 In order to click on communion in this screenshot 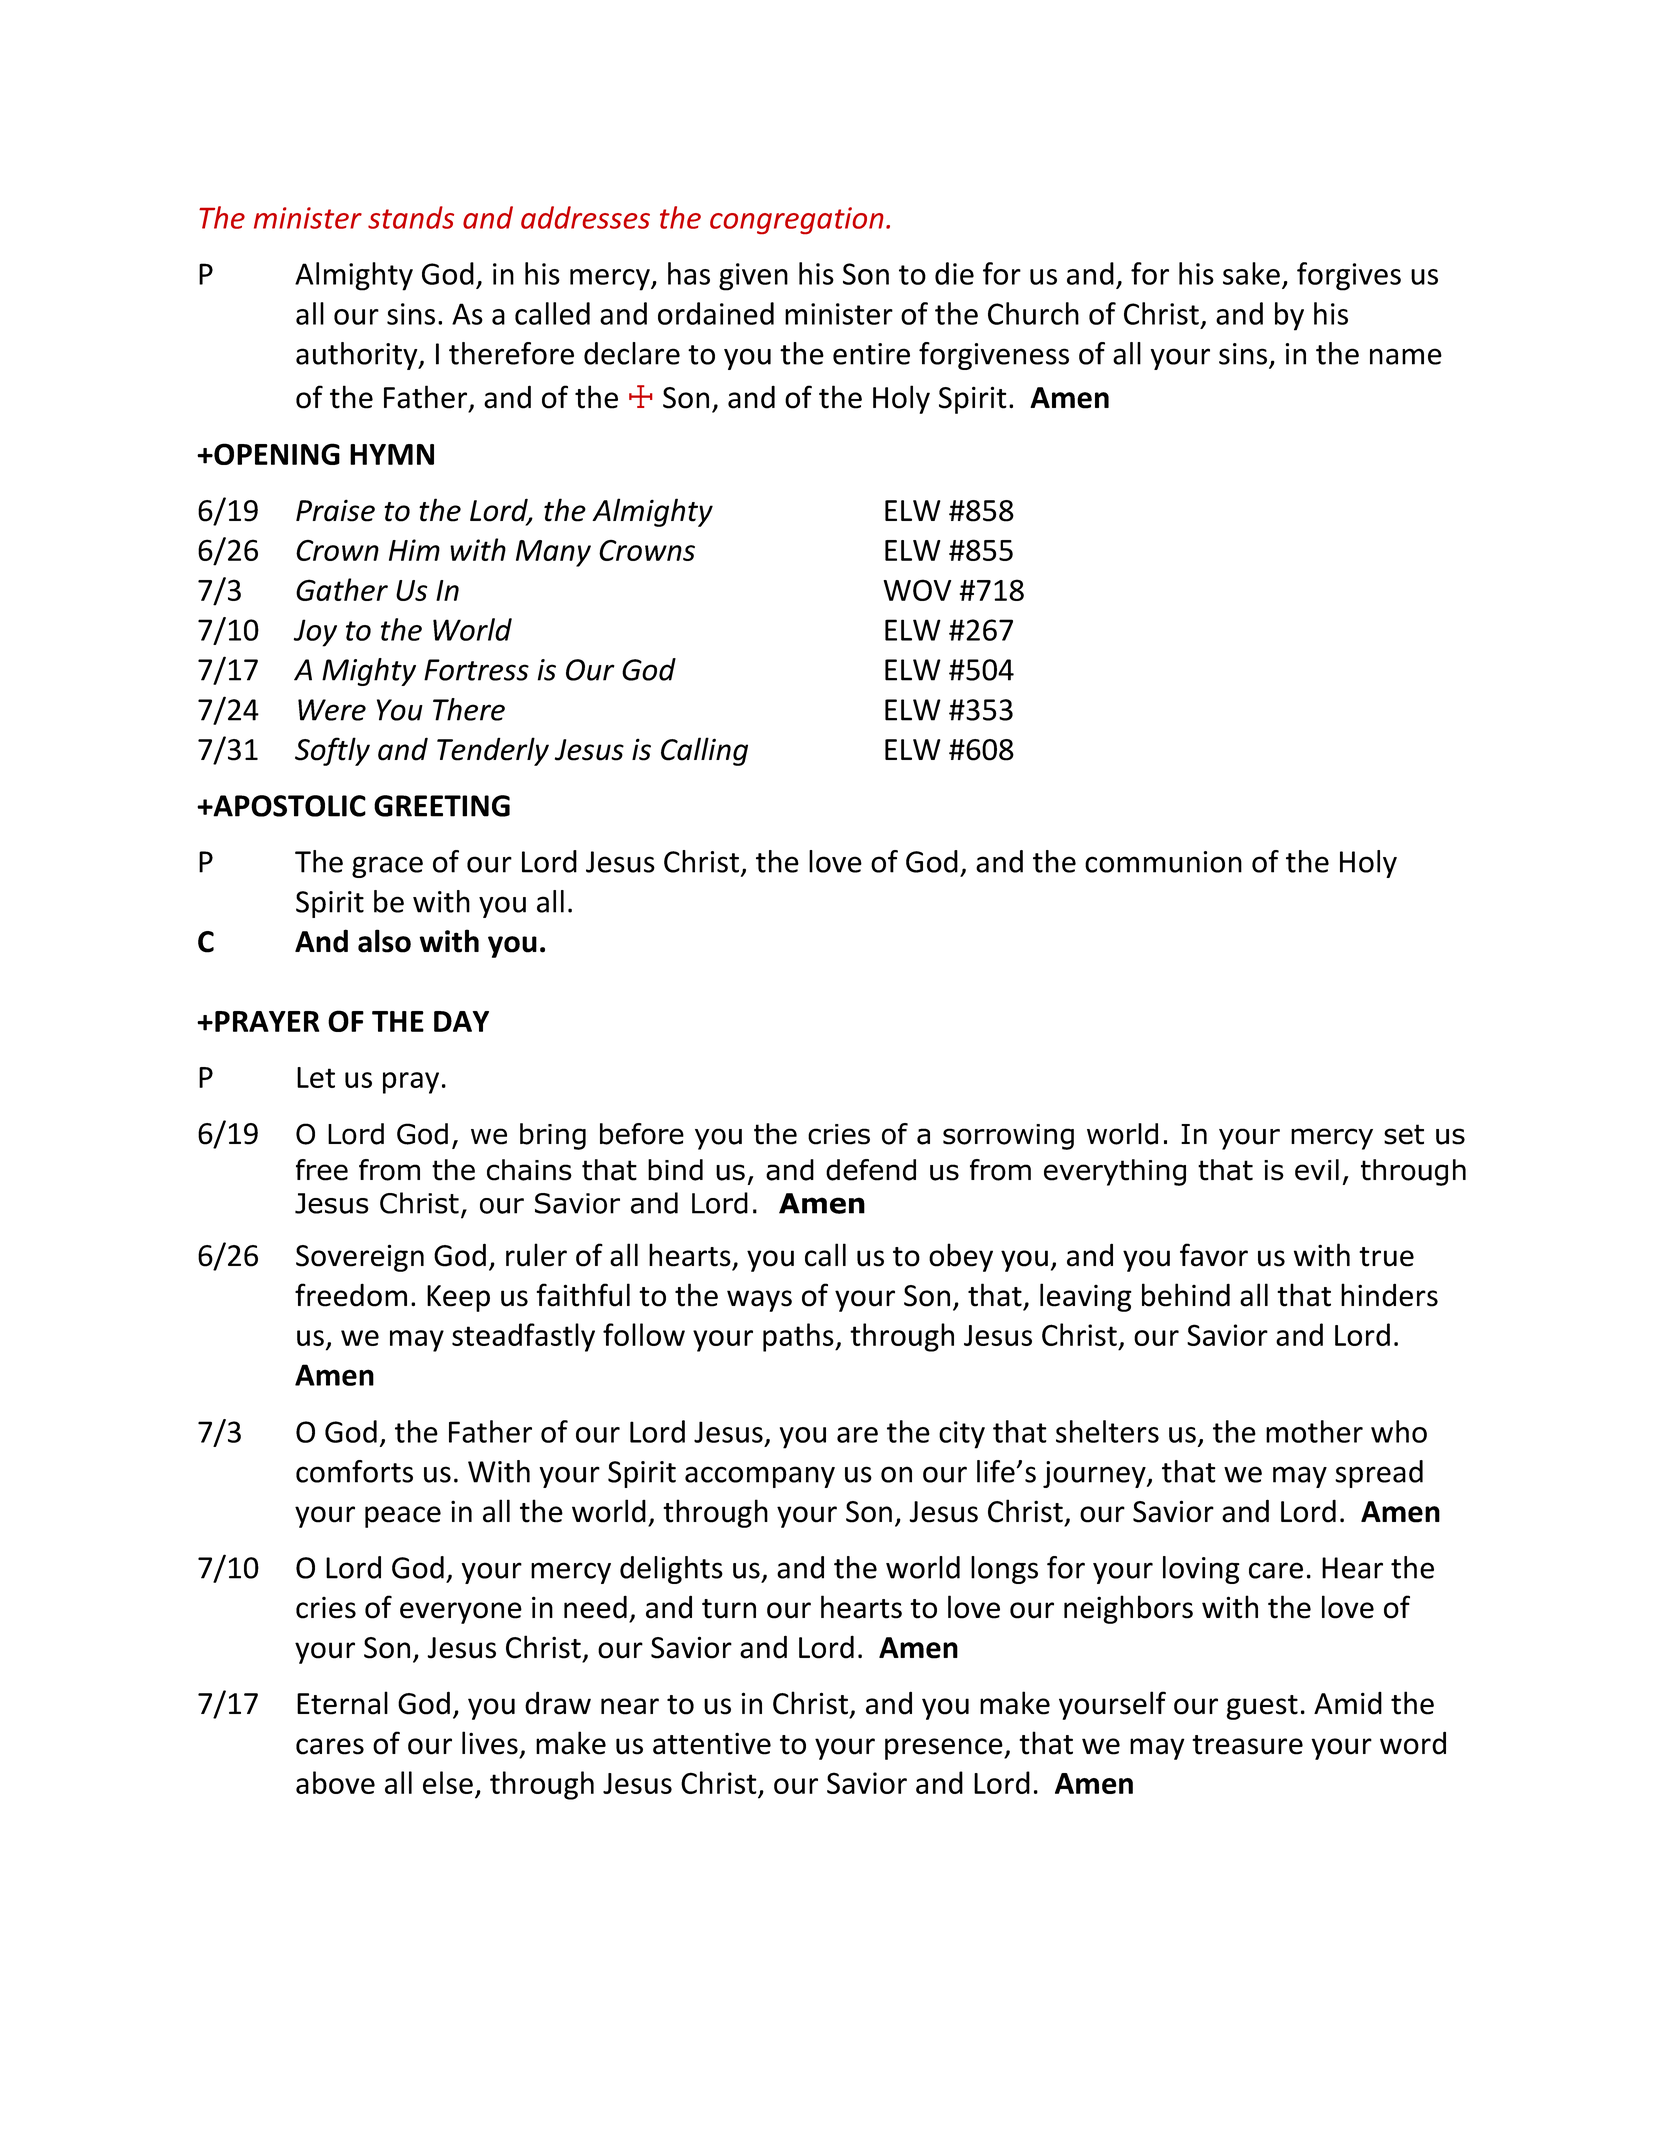, I will do `click(1163, 862)`.
